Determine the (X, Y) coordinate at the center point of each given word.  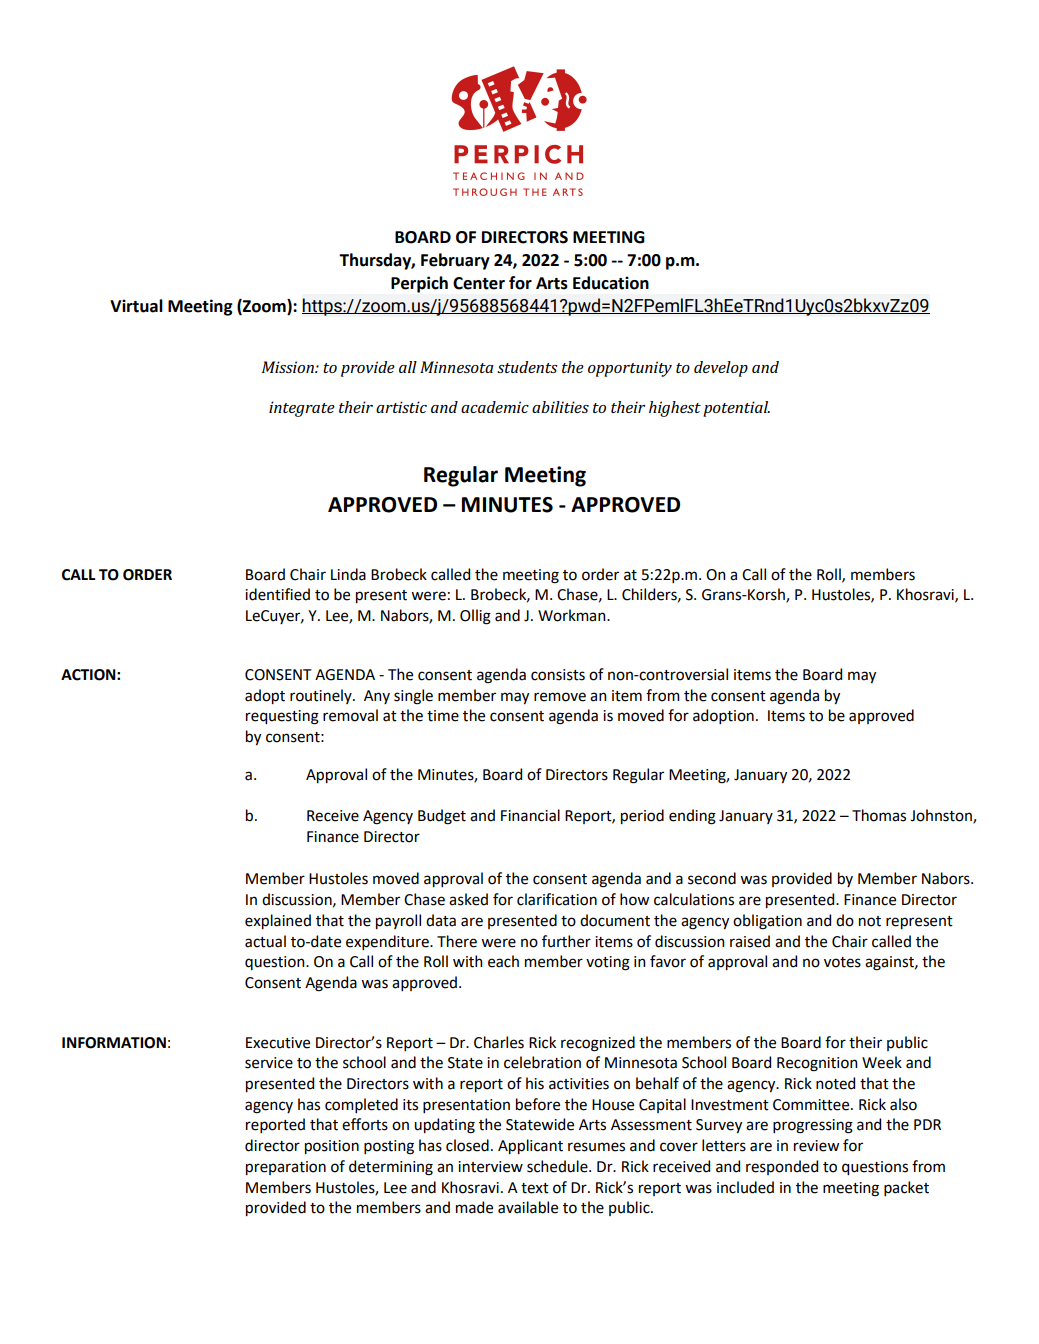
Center (479, 283)
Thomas (879, 815)
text (535, 1188)
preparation (286, 1168)
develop (721, 369)
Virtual (136, 306)
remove (560, 697)
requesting (282, 717)
